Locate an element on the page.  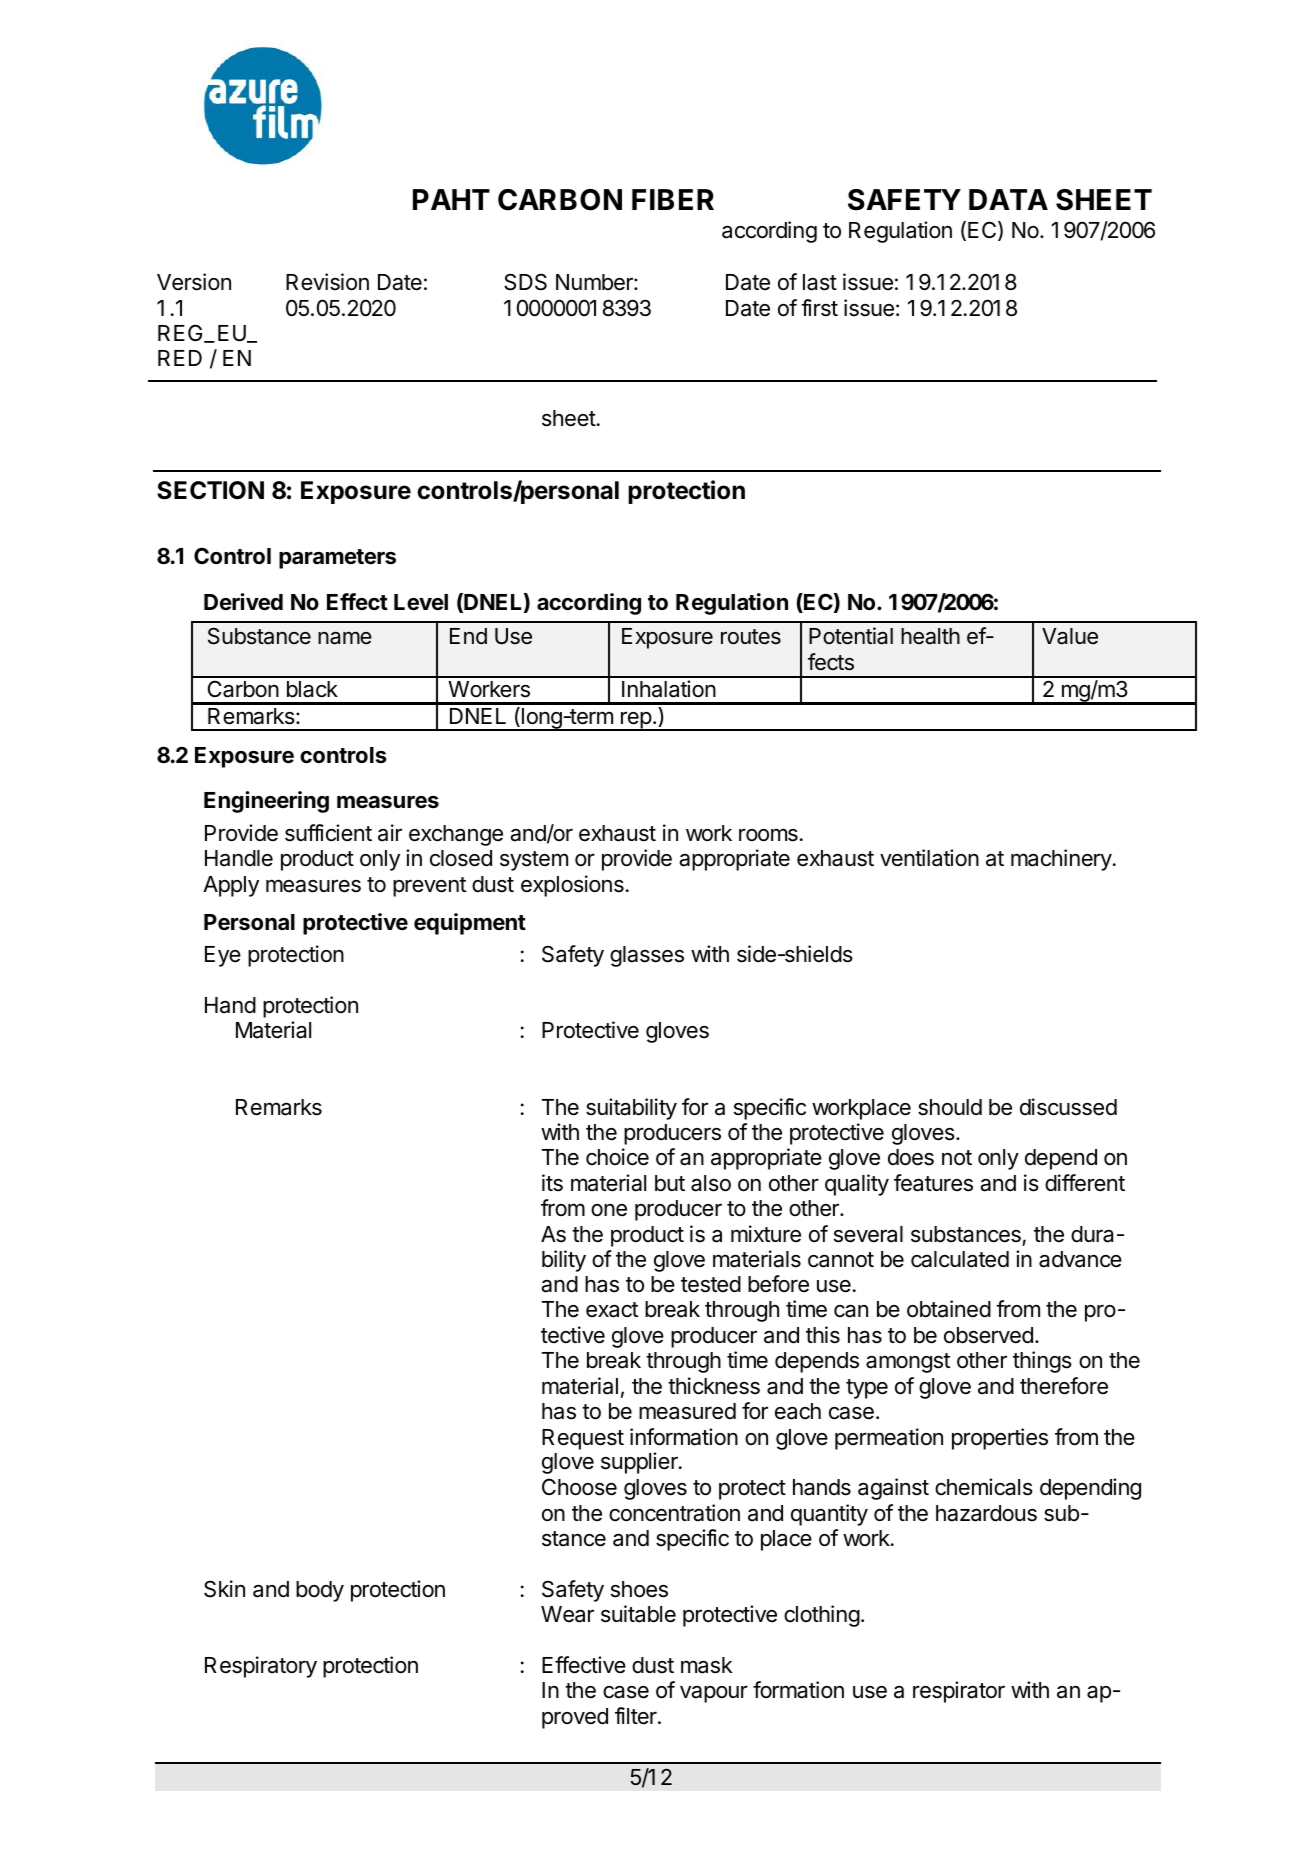
Inhalation is located at coordinates (669, 689).
